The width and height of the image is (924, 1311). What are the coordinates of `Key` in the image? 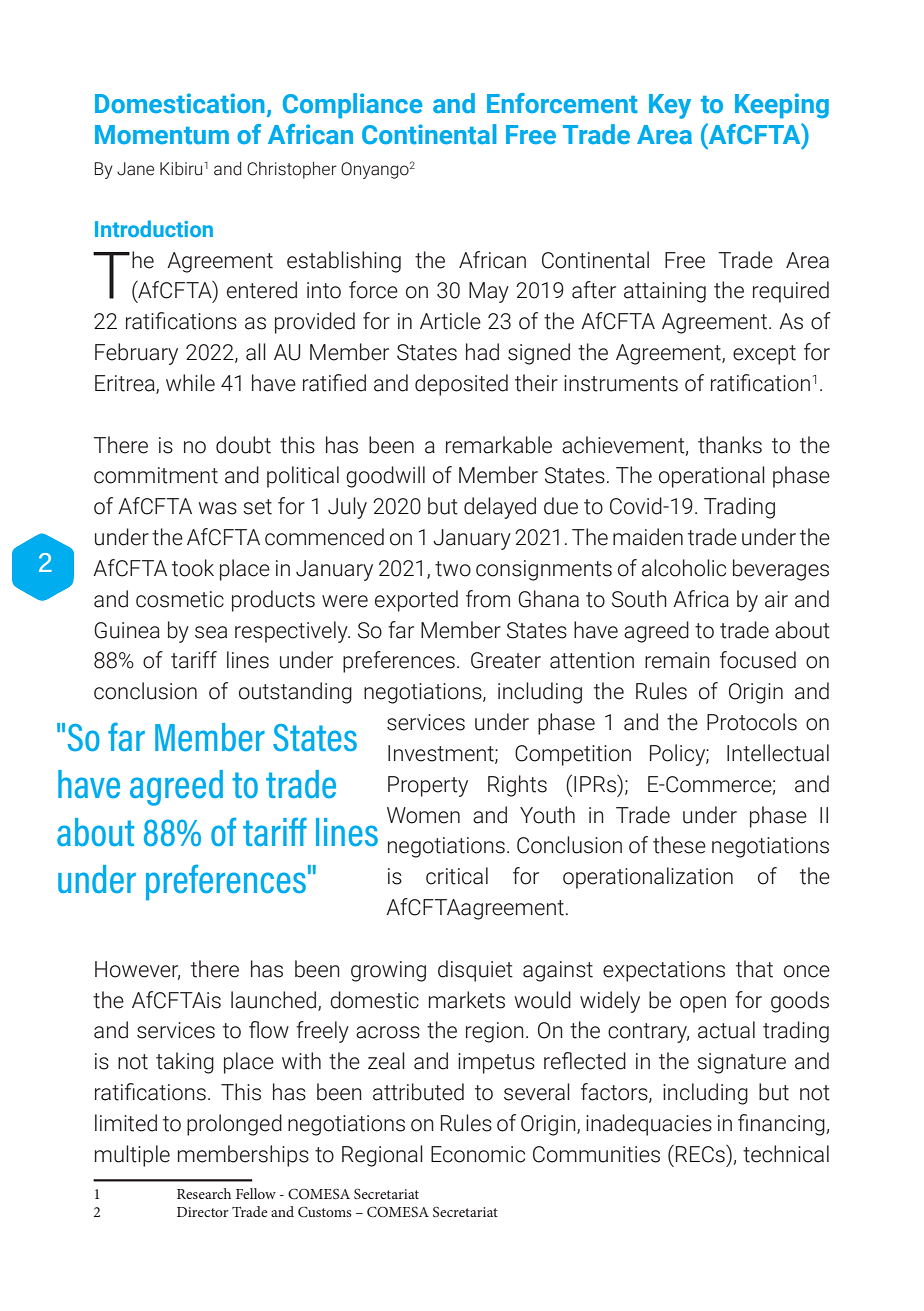 It's located at (670, 106).
